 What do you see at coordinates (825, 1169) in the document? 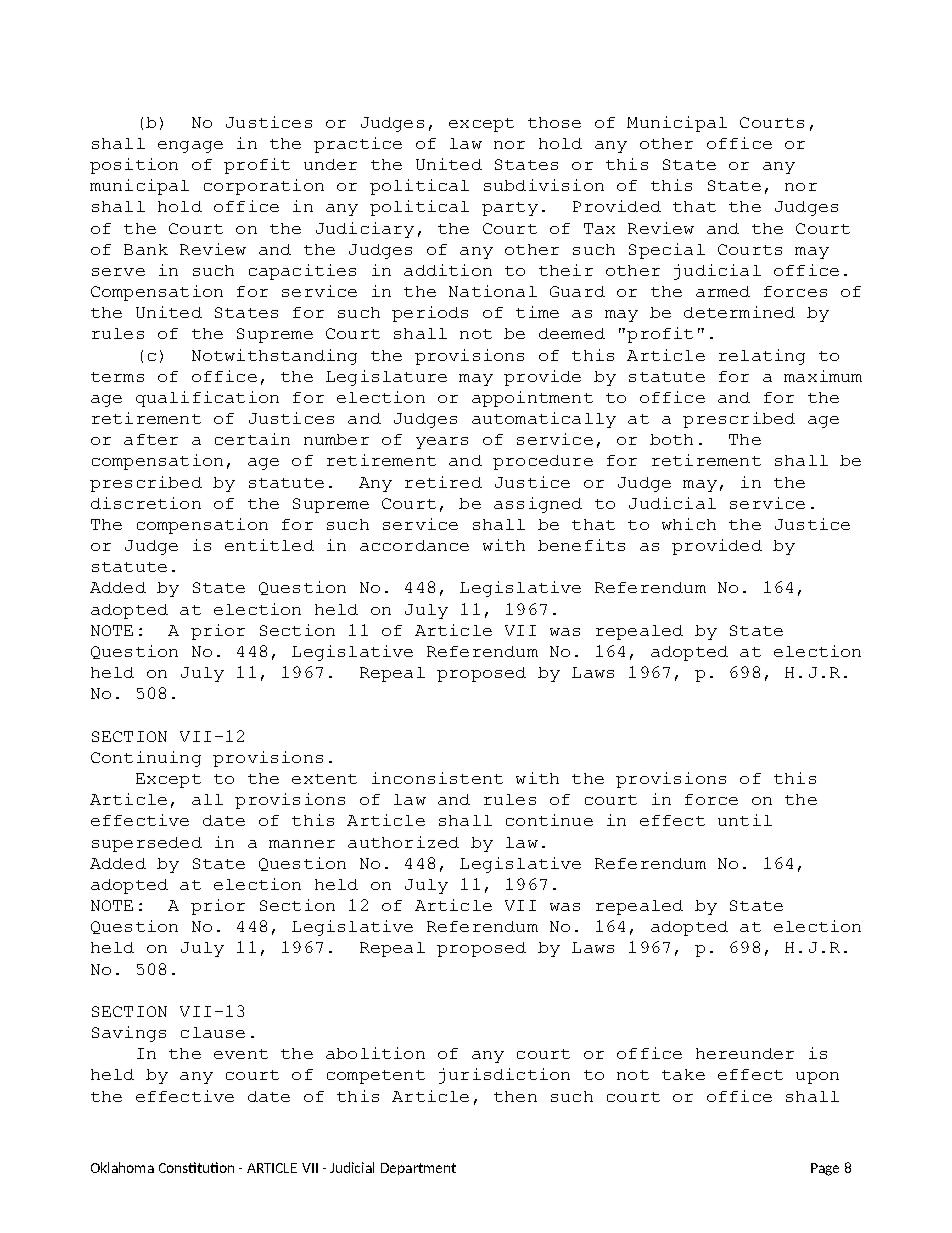
I see `Page` at bounding box center [825, 1169].
